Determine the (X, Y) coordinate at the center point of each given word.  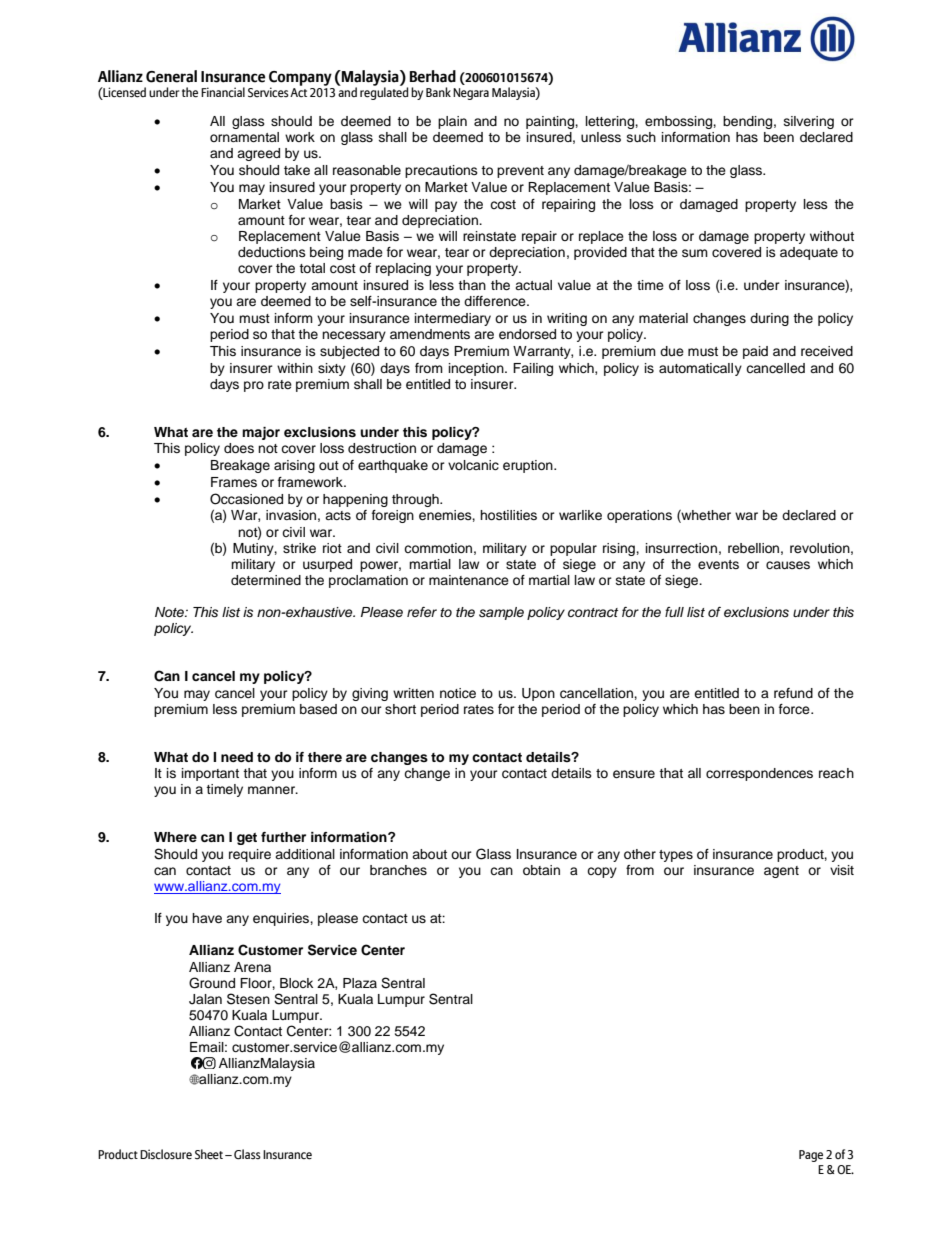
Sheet (209, 1154)
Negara (471, 94)
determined (266, 580)
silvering (809, 122)
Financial (223, 92)
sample (501, 613)
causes (788, 565)
